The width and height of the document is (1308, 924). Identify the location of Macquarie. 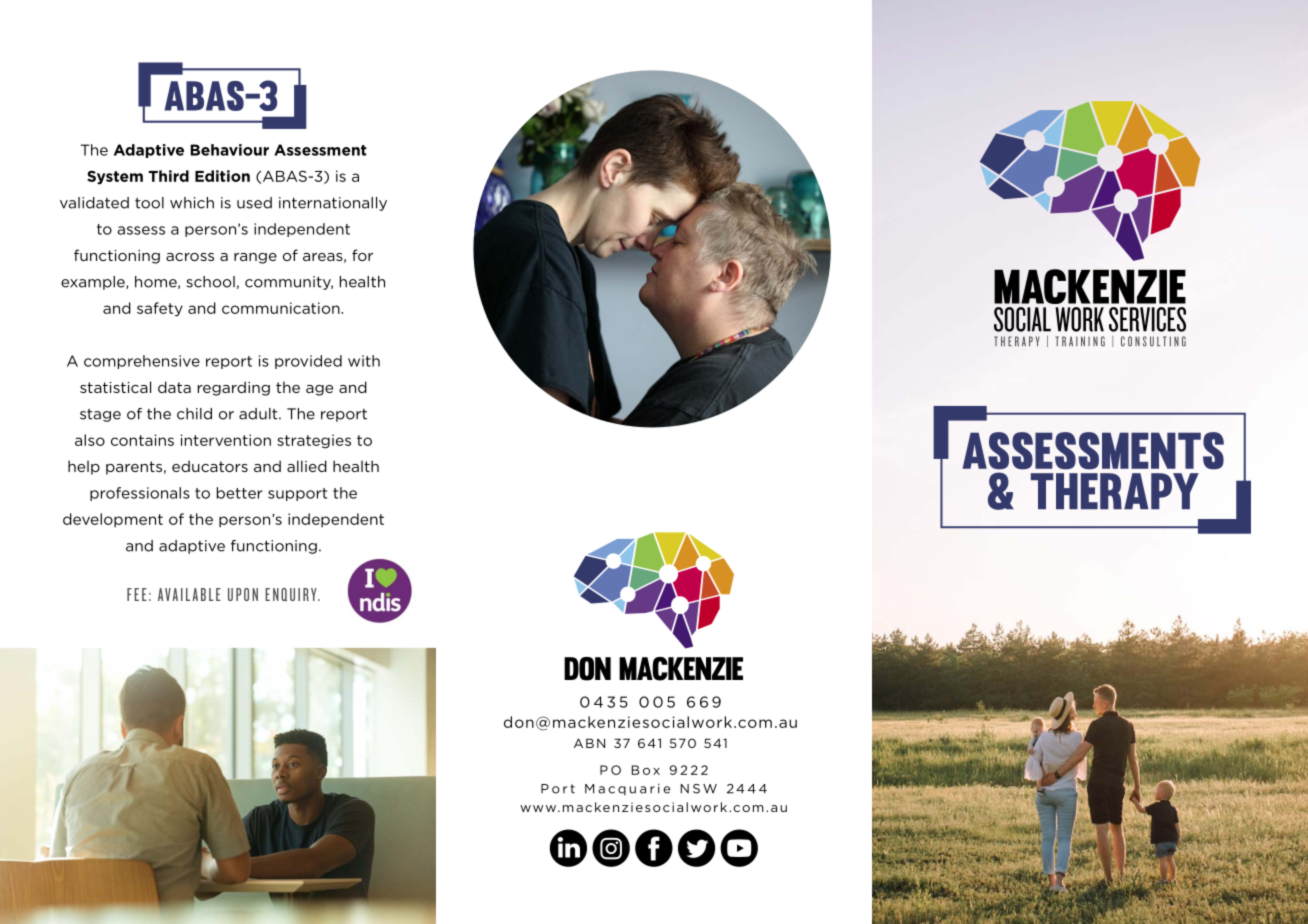
(627, 790).
